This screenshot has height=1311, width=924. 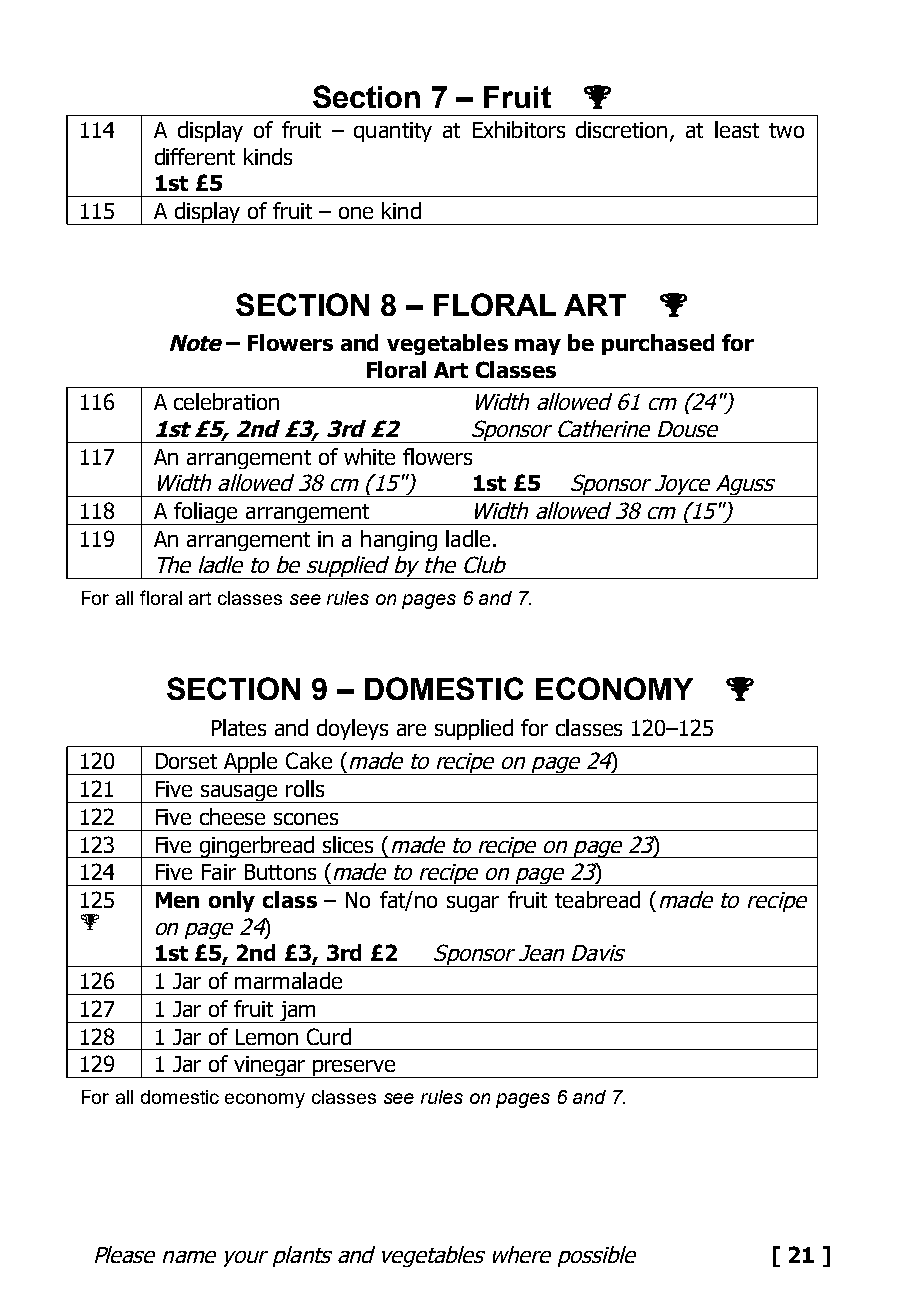 What do you see at coordinates (473, 904) in the screenshot?
I see `sugar` at bounding box center [473, 904].
